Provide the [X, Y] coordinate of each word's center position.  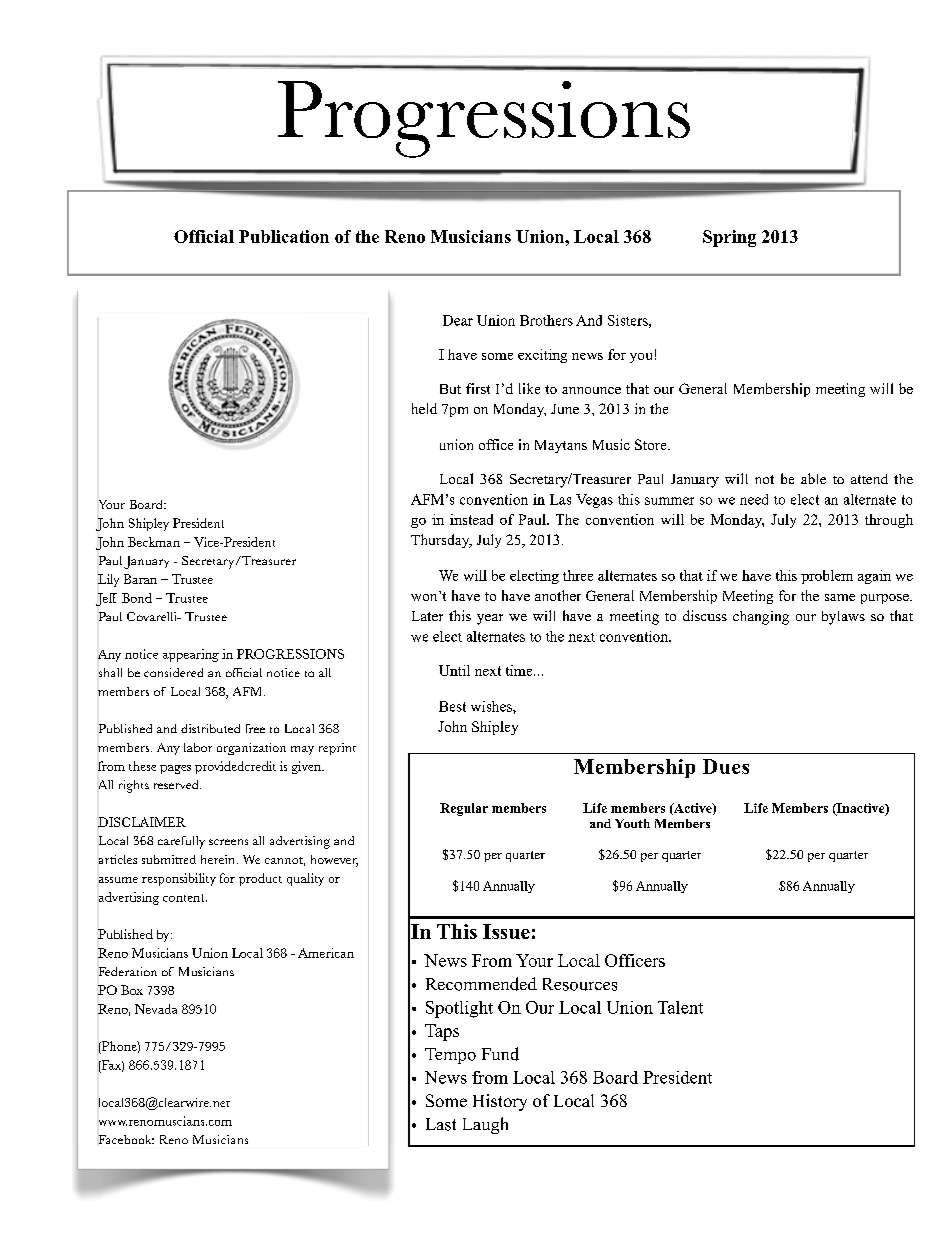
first [478, 388]
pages [175, 769]
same [840, 597]
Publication [284, 236]
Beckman [154, 542]
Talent [680, 1007]
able [813, 478]
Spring [729, 238]
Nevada [156, 1009]
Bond [137, 598]
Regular [464, 809]
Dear [458, 320]
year [490, 619]
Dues [726, 766]
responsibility [179, 879]
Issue [506, 931]
